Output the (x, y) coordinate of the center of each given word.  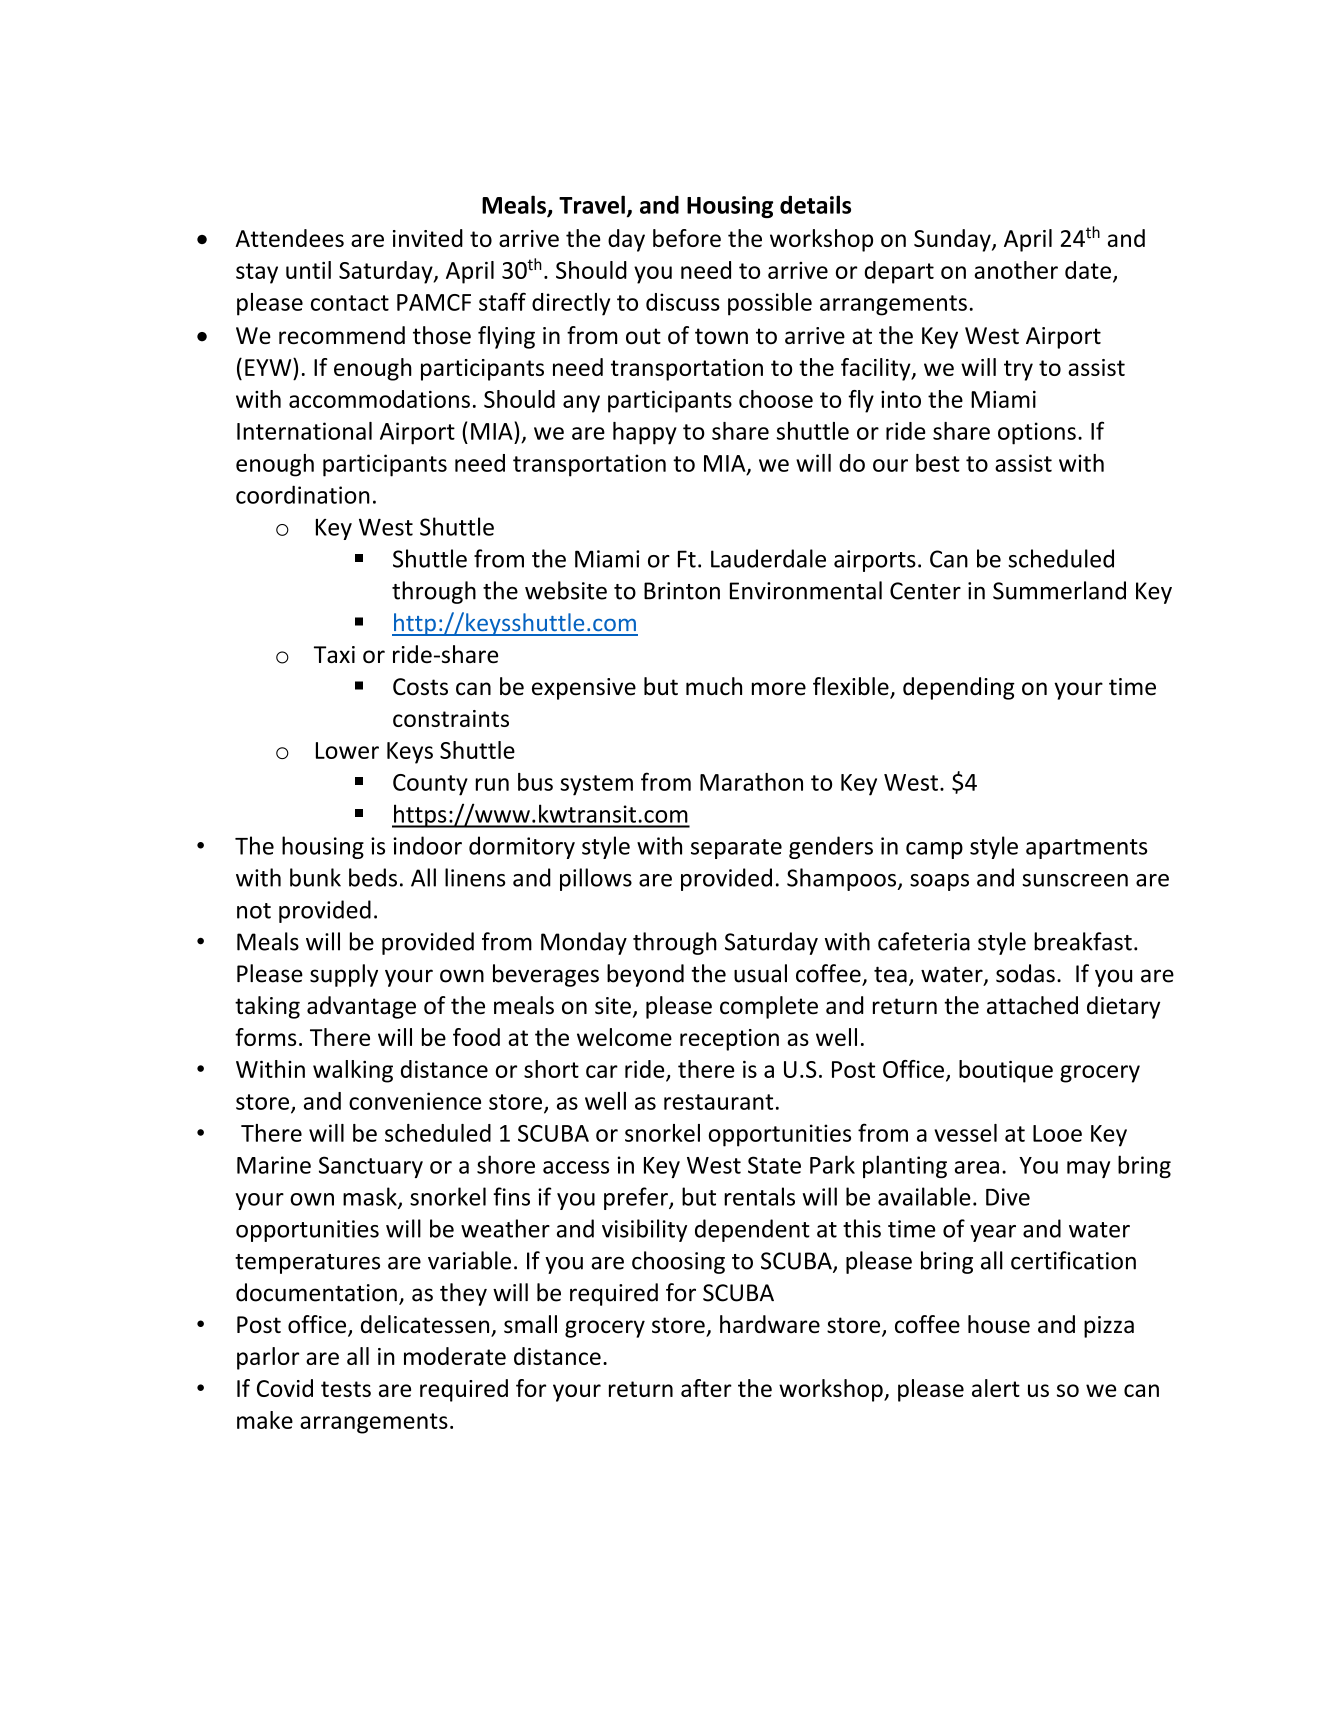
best (938, 463)
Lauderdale (768, 558)
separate (736, 849)
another (1016, 270)
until (308, 270)
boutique (1006, 1071)
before (687, 238)
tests (346, 1389)
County (430, 785)
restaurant (718, 1102)
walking (353, 1071)
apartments (1086, 849)
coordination (303, 494)
